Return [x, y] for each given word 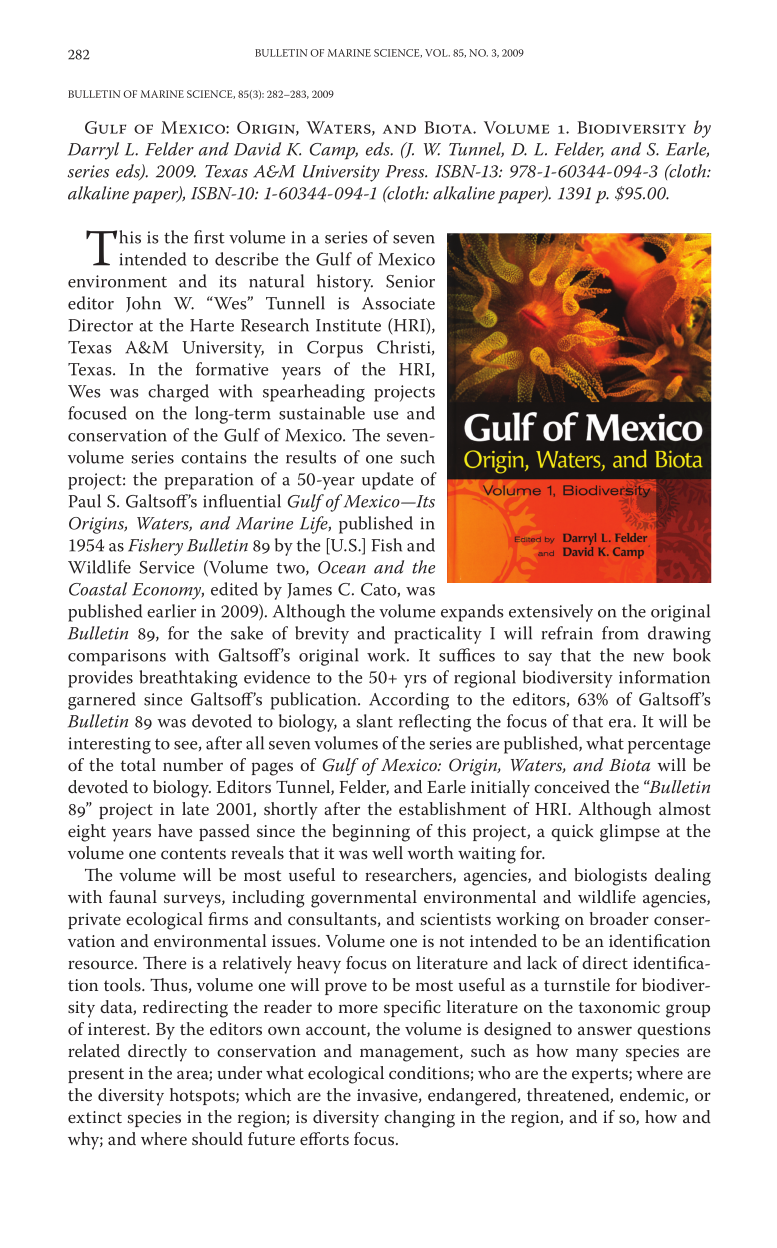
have [175, 830]
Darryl [93, 151]
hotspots [203, 1096]
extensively [551, 613]
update [387, 481]
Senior [410, 281]
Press [406, 171]
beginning [371, 833]
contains [213, 457]
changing [419, 1119]
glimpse [630, 833]
